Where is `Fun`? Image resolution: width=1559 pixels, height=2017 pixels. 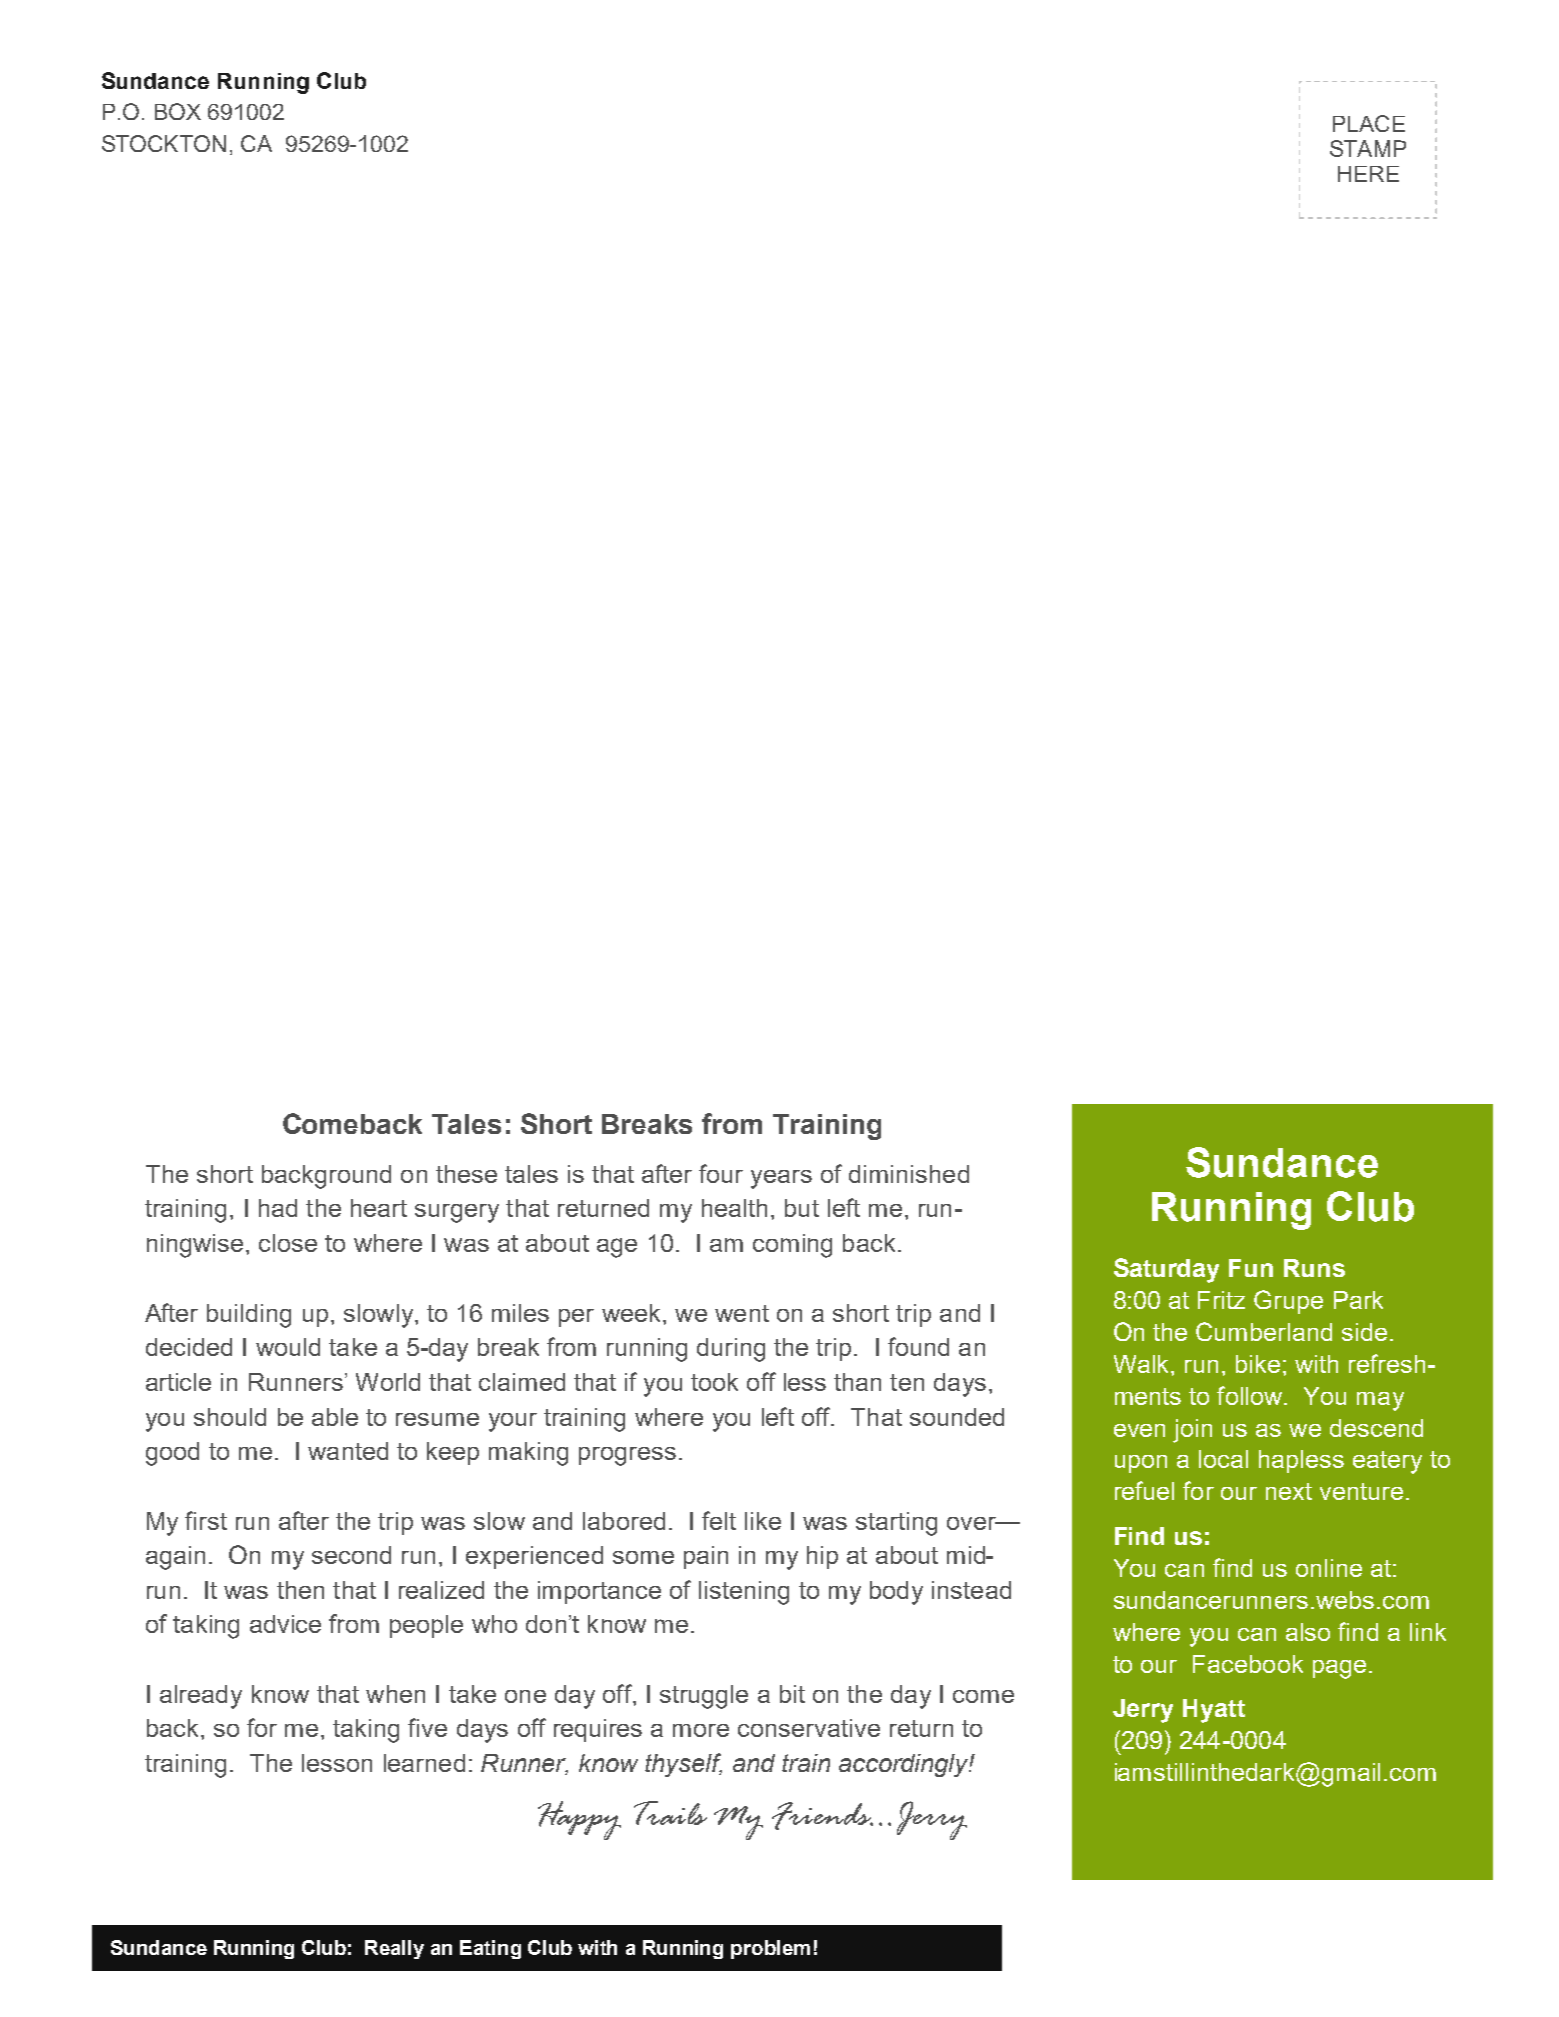
Fun is located at coordinates (1251, 1268).
